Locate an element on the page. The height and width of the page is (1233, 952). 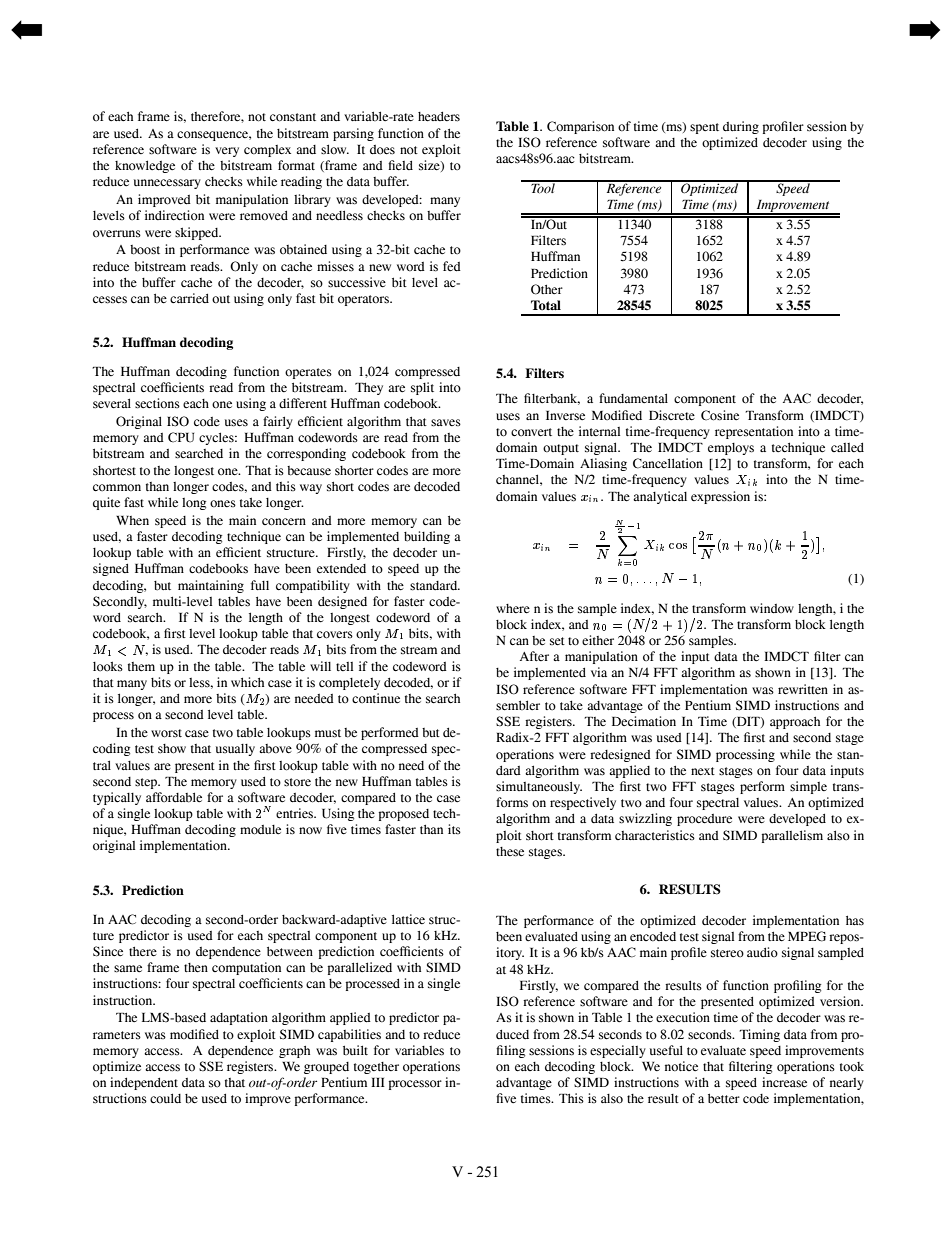
during is located at coordinates (741, 127).
